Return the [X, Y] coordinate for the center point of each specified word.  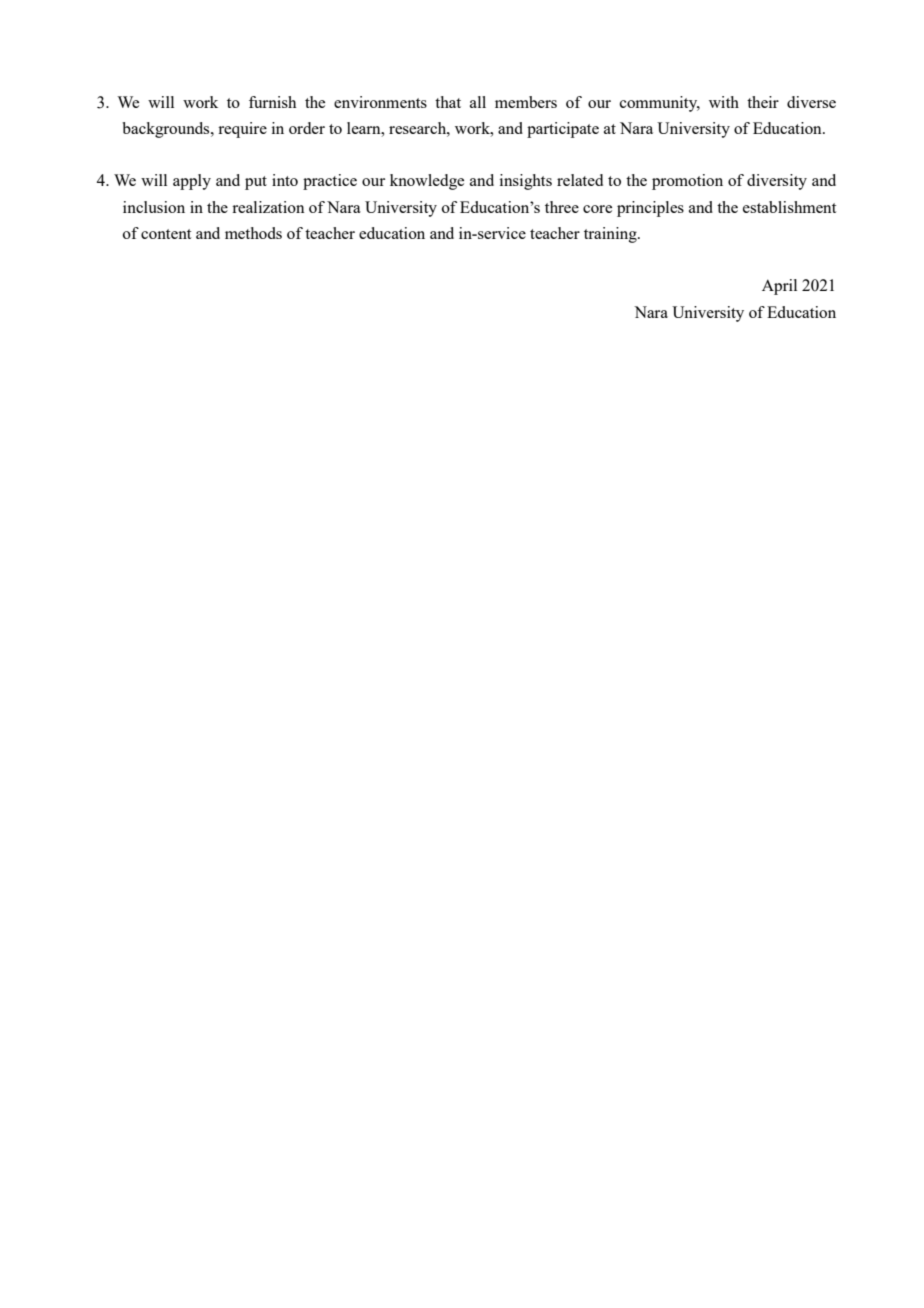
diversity [777, 182]
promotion [687, 182]
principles [650, 209]
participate [563, 130]
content [166, 234]
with [724, 102]
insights [526, 182]
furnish [272, 102]
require [242, 130]
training [611, 235]
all [478, 102]
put [256, 183]
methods [253, 233]
